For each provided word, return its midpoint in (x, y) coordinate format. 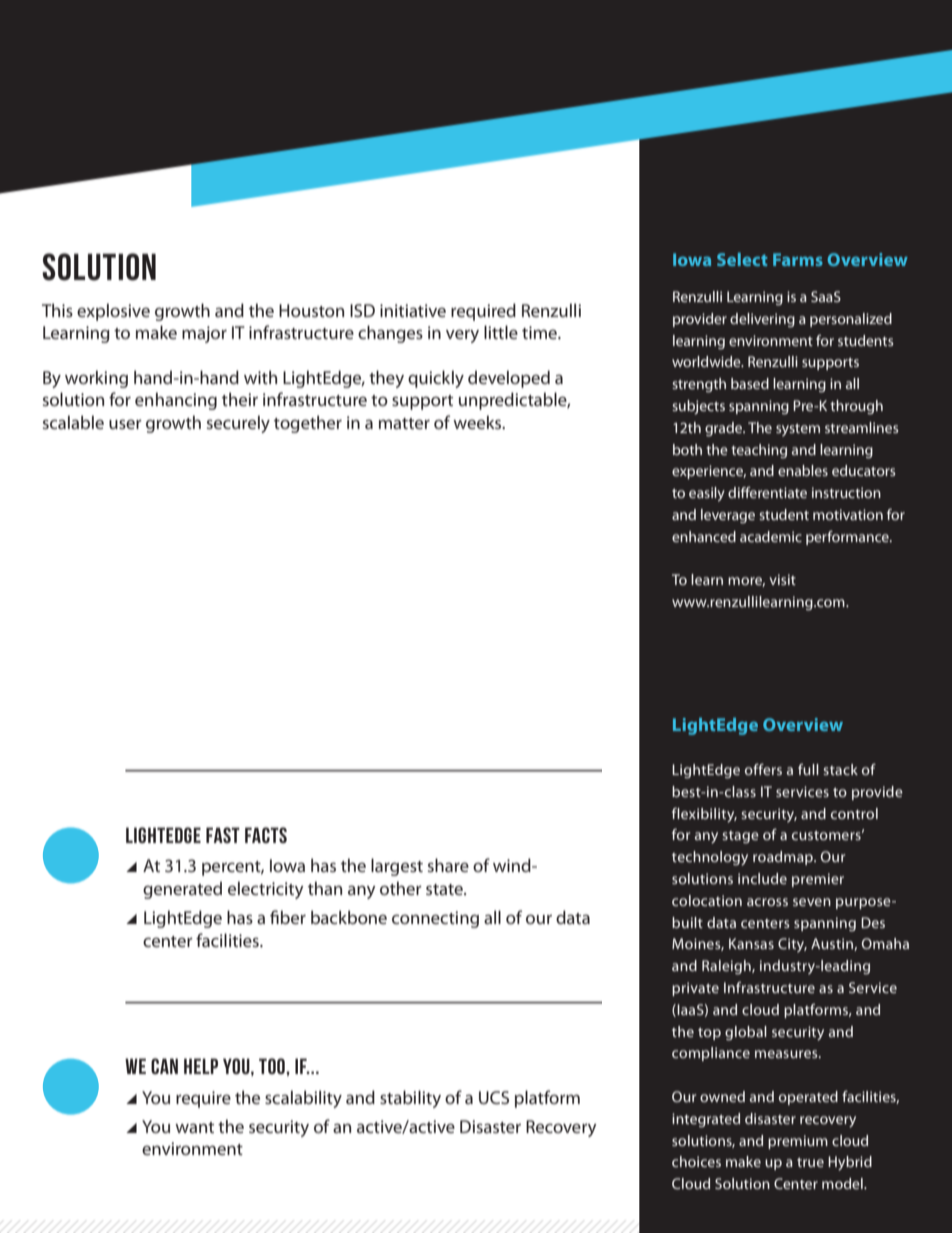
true (810, 1162)
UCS (494, 1097)
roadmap (784, 858)
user (125, 424)
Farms (798, 259)
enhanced (704, 536)
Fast (223, 835)
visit (782, 579)
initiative (413, 310)
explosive (113, 312)
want (194, 1127)
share (448, 865)
